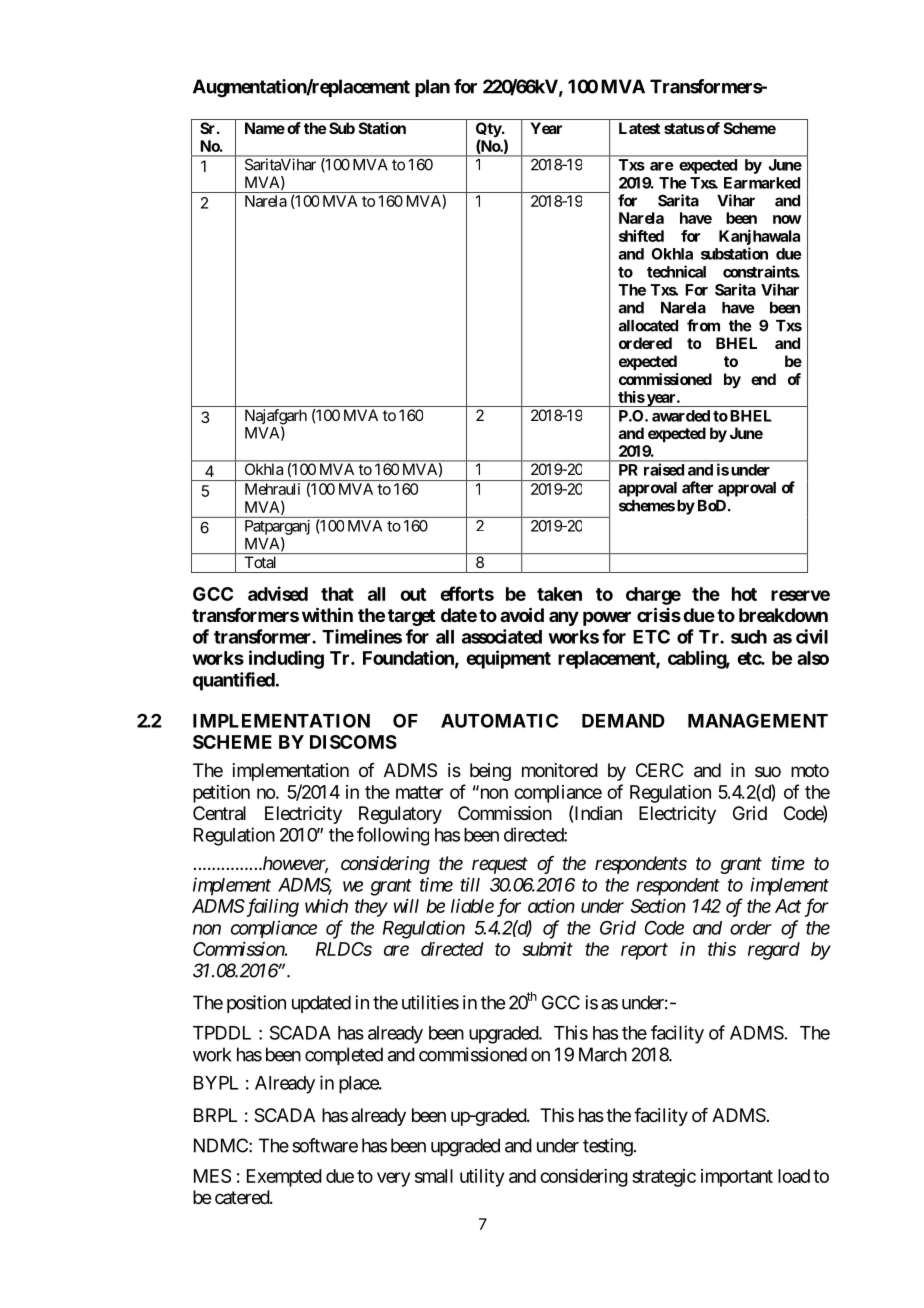  I want to click on moto, so click(810, 770).
